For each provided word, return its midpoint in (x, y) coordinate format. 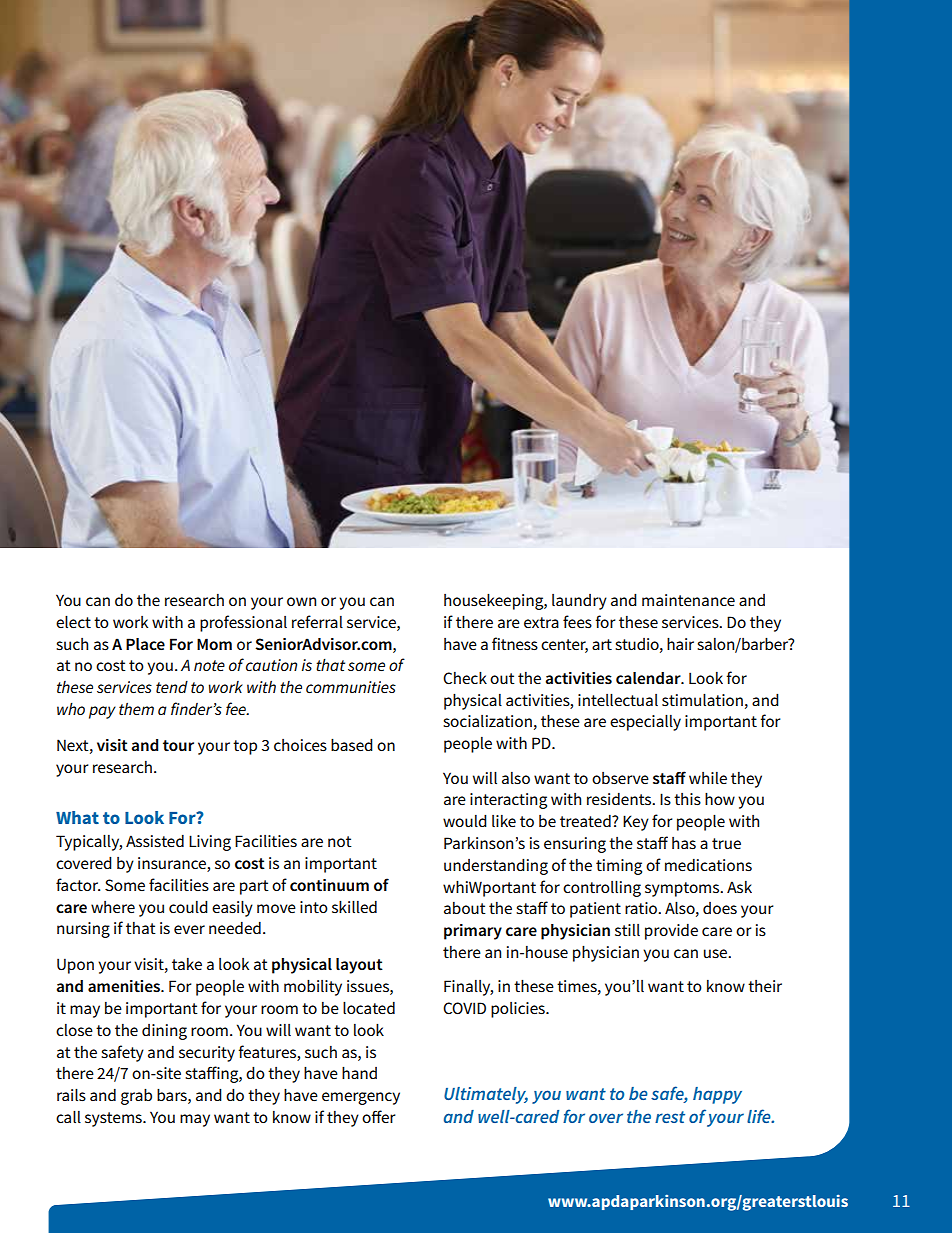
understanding (496, 866)
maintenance (688, 600)
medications (708, 865)
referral (317, 621)
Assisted (155, 841)
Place (145, 644)
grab (136, 1096)
